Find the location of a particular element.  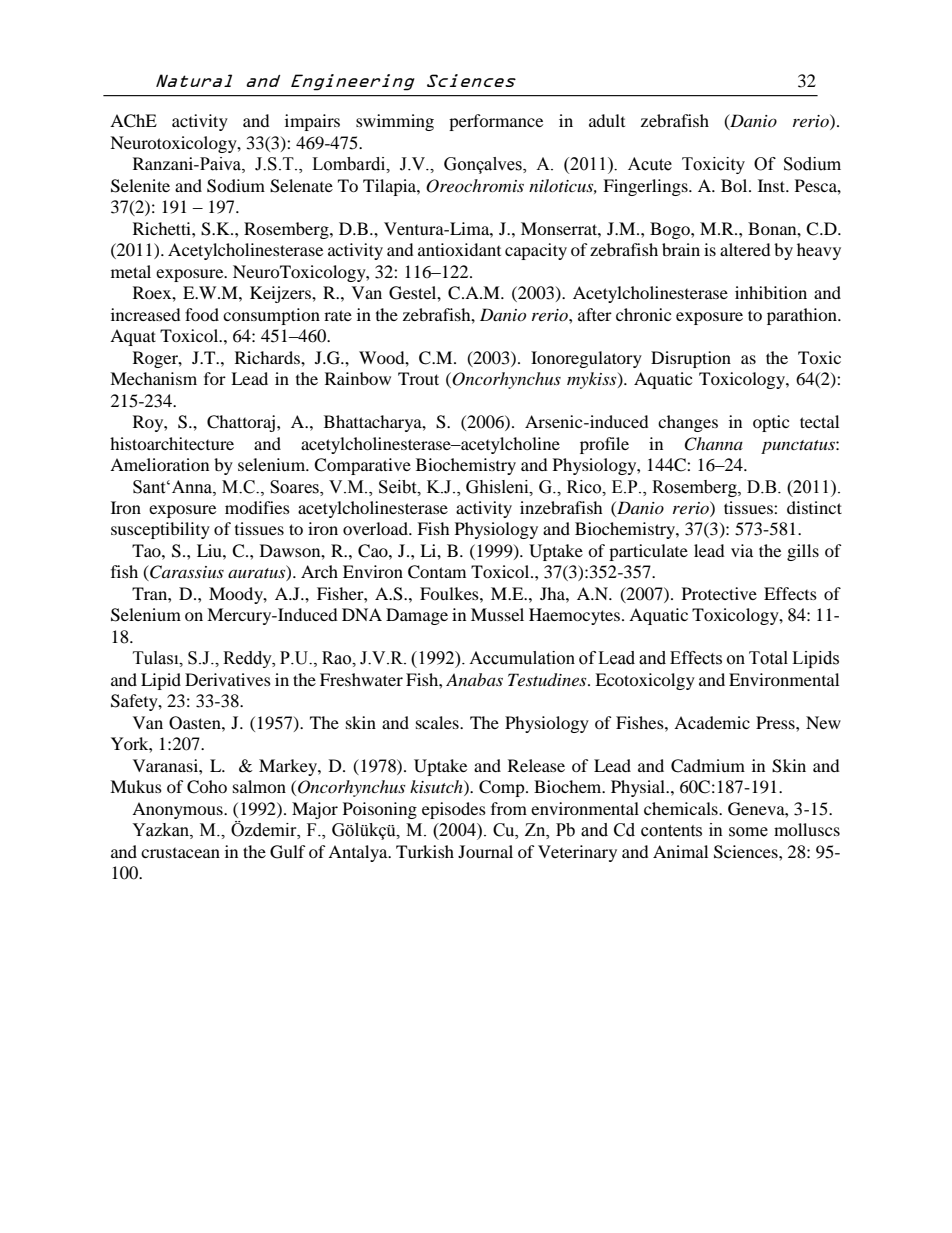

Richards is located at coordinates (268, 357).
